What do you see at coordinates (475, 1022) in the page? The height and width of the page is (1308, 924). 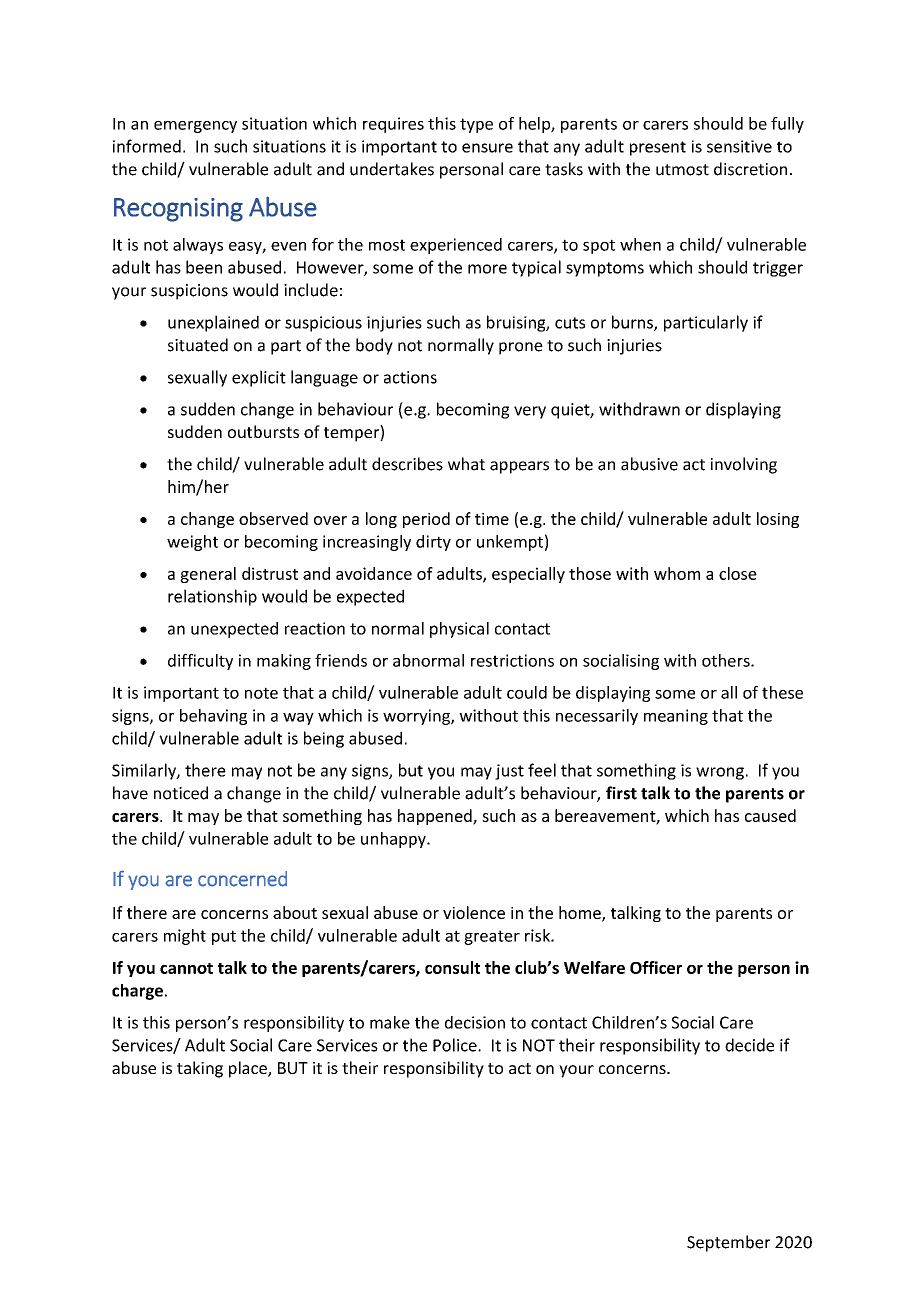 I see `decision` at bounding box center [475, 1022].
